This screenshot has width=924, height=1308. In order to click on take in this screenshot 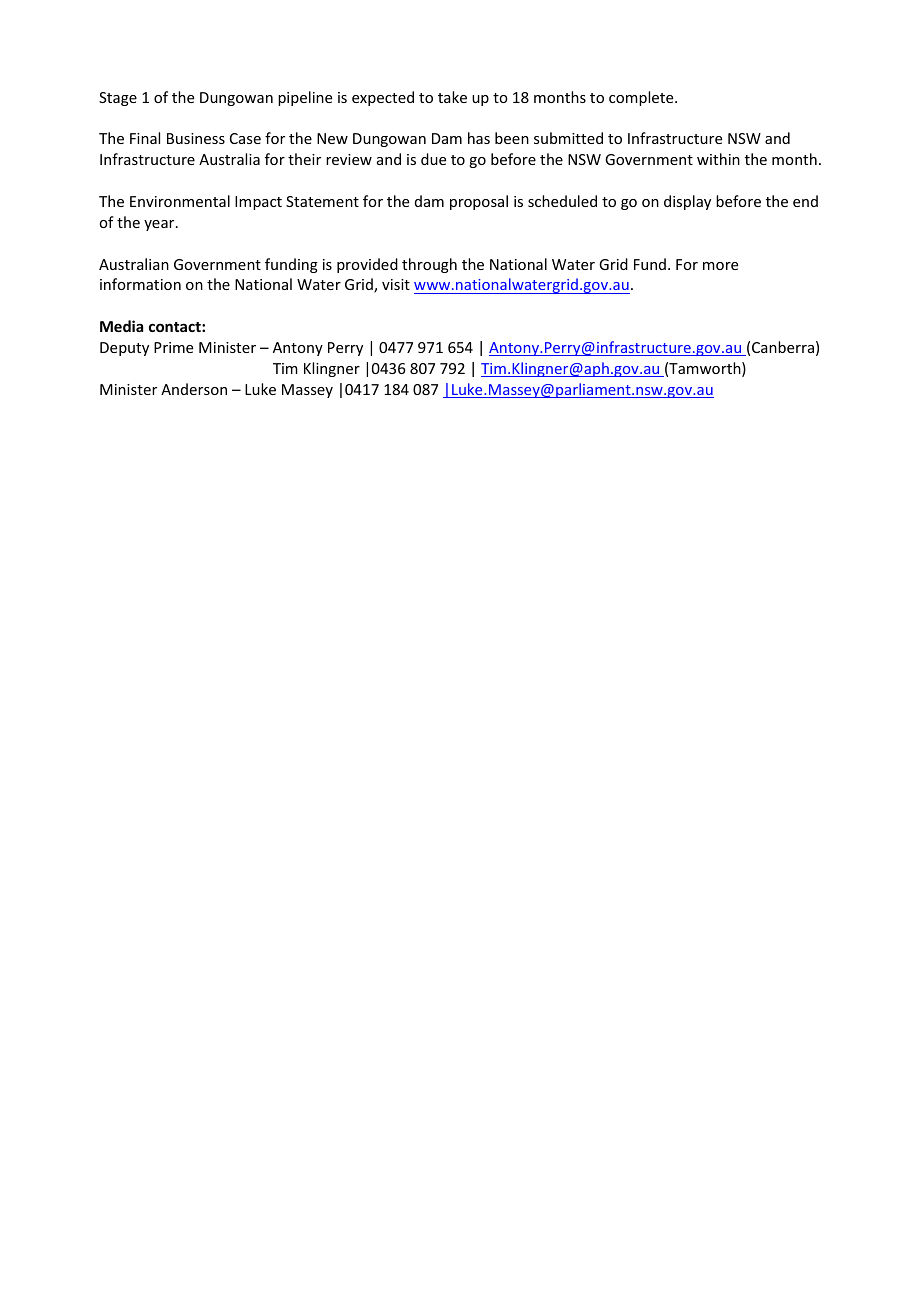, I will do `click(452, 97)`.
